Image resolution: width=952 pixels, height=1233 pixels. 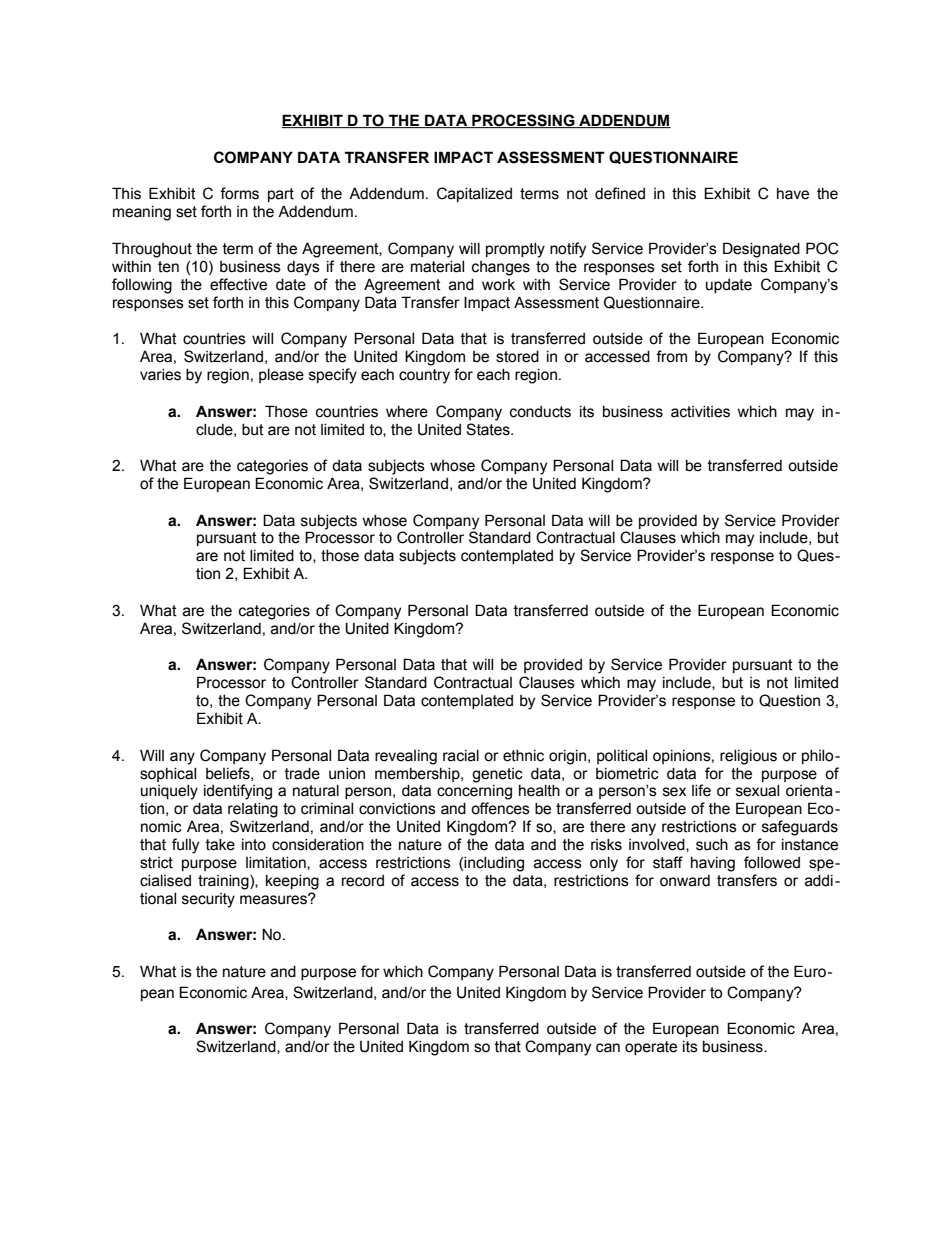 I want to click on keeping, so click(x=292, y=882).
